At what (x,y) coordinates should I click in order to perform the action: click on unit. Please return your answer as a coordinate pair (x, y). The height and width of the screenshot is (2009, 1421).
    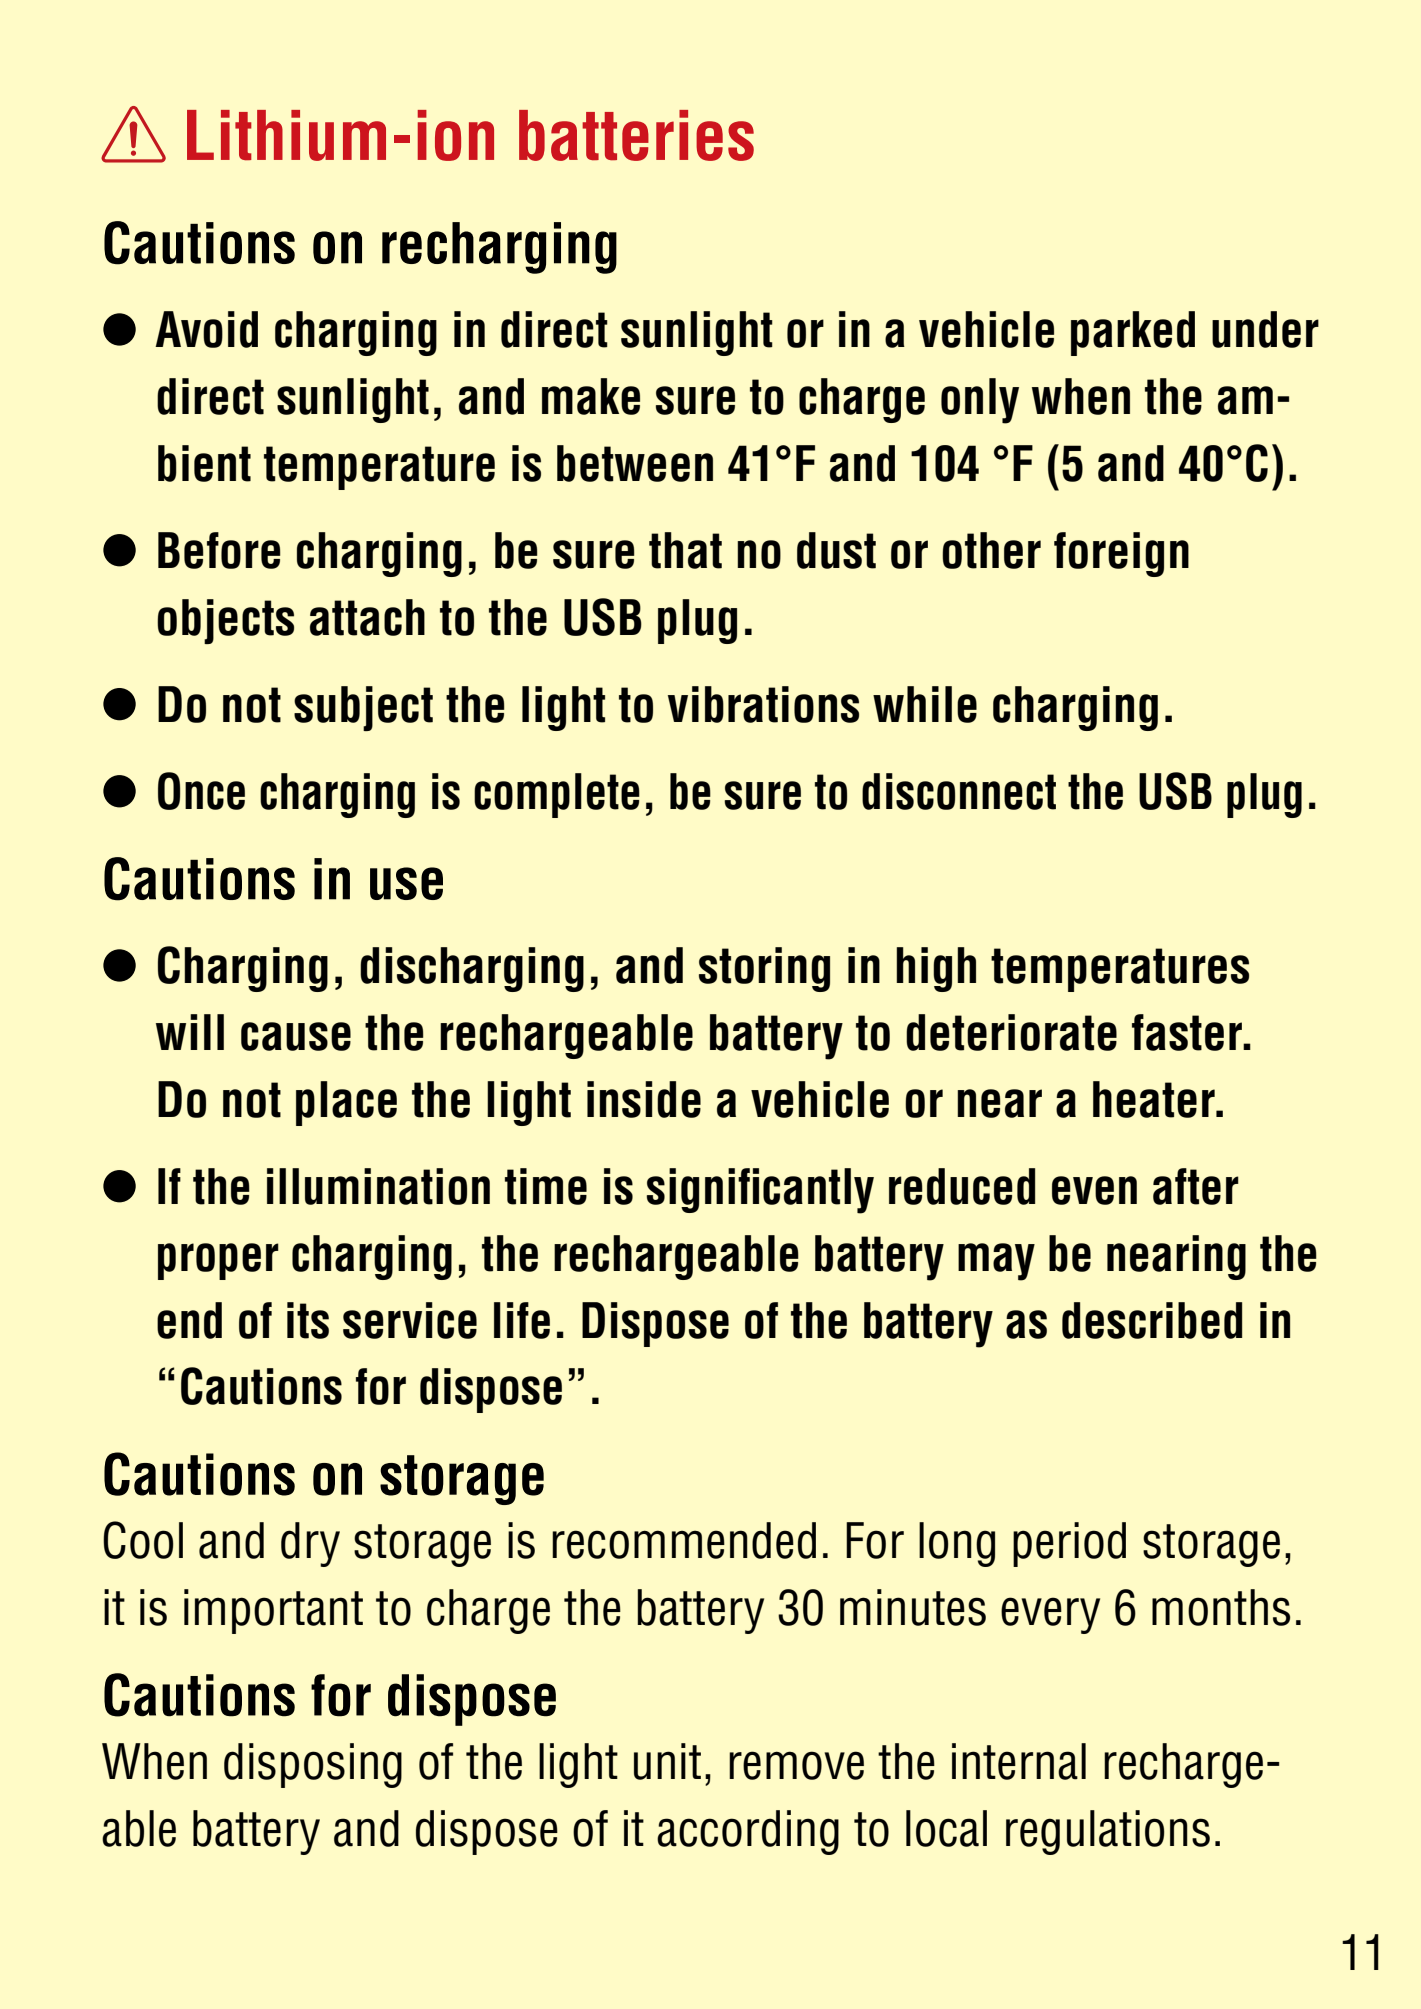
    Looking at the image, I should click on (667, 1761).
